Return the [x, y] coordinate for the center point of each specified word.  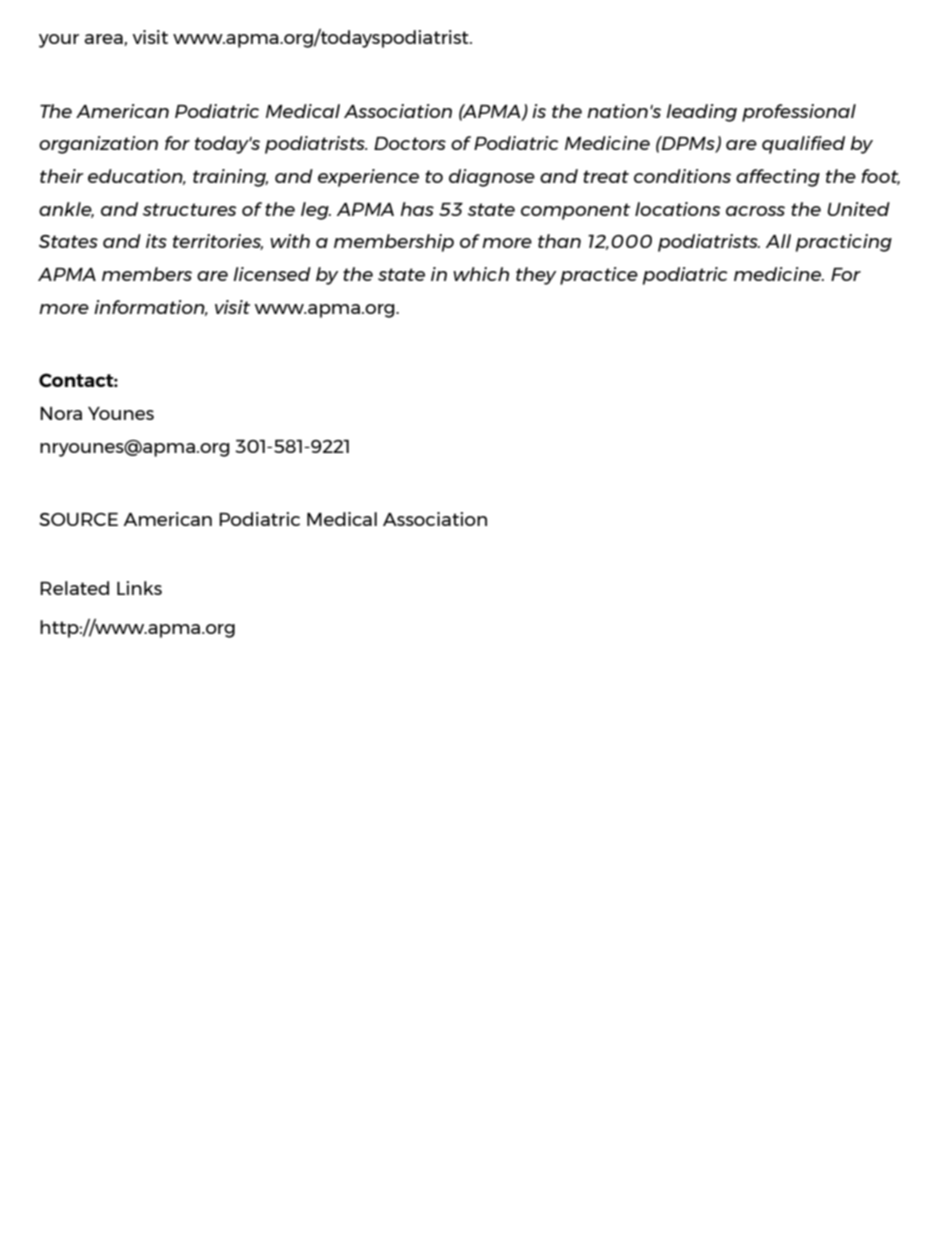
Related [74, 588]
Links [139, 588]
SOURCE [78, 519]
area [104, 40]
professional [799, 113]
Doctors [410, 143]
